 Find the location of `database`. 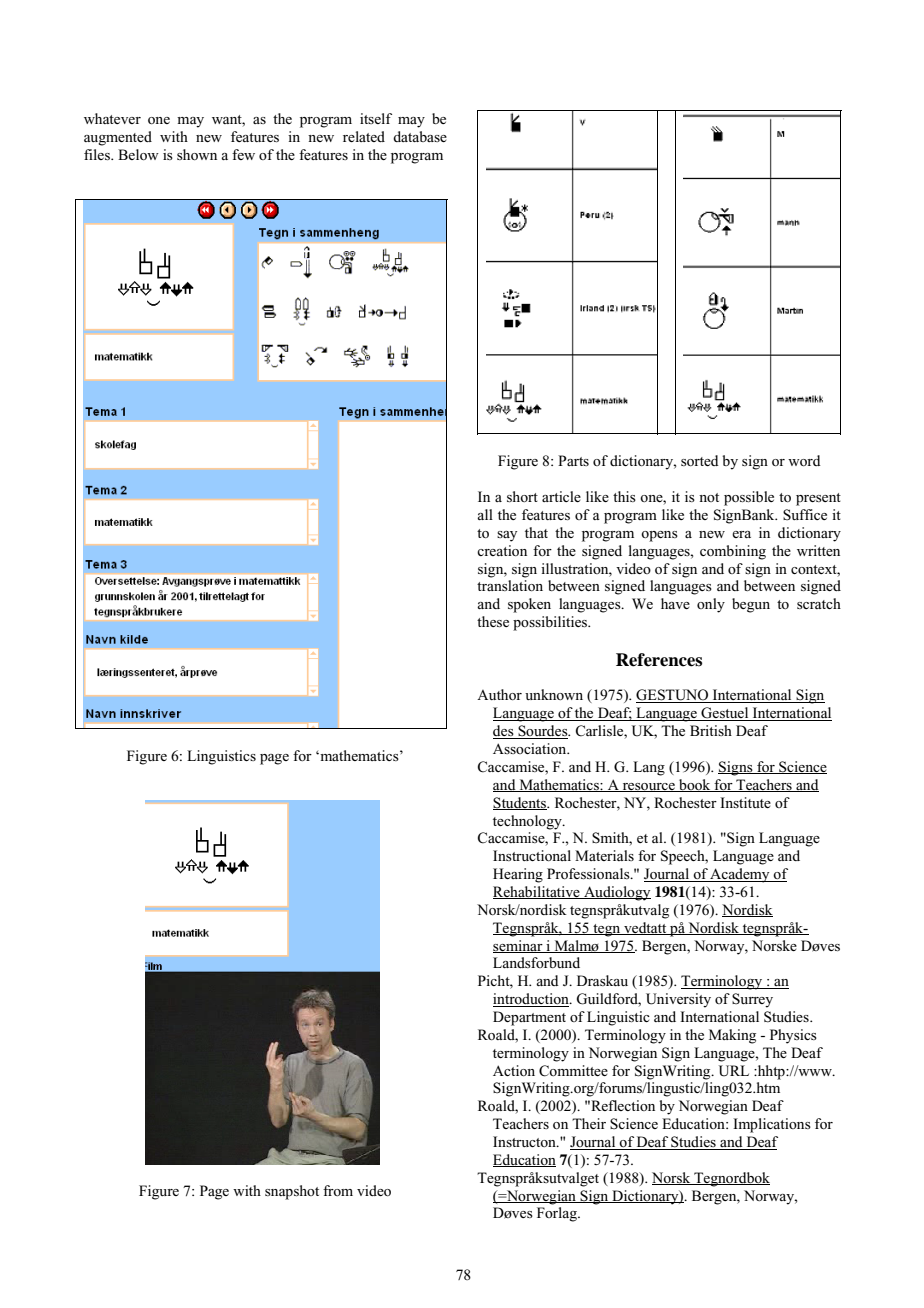

database is located at coordinates (420, 136).
